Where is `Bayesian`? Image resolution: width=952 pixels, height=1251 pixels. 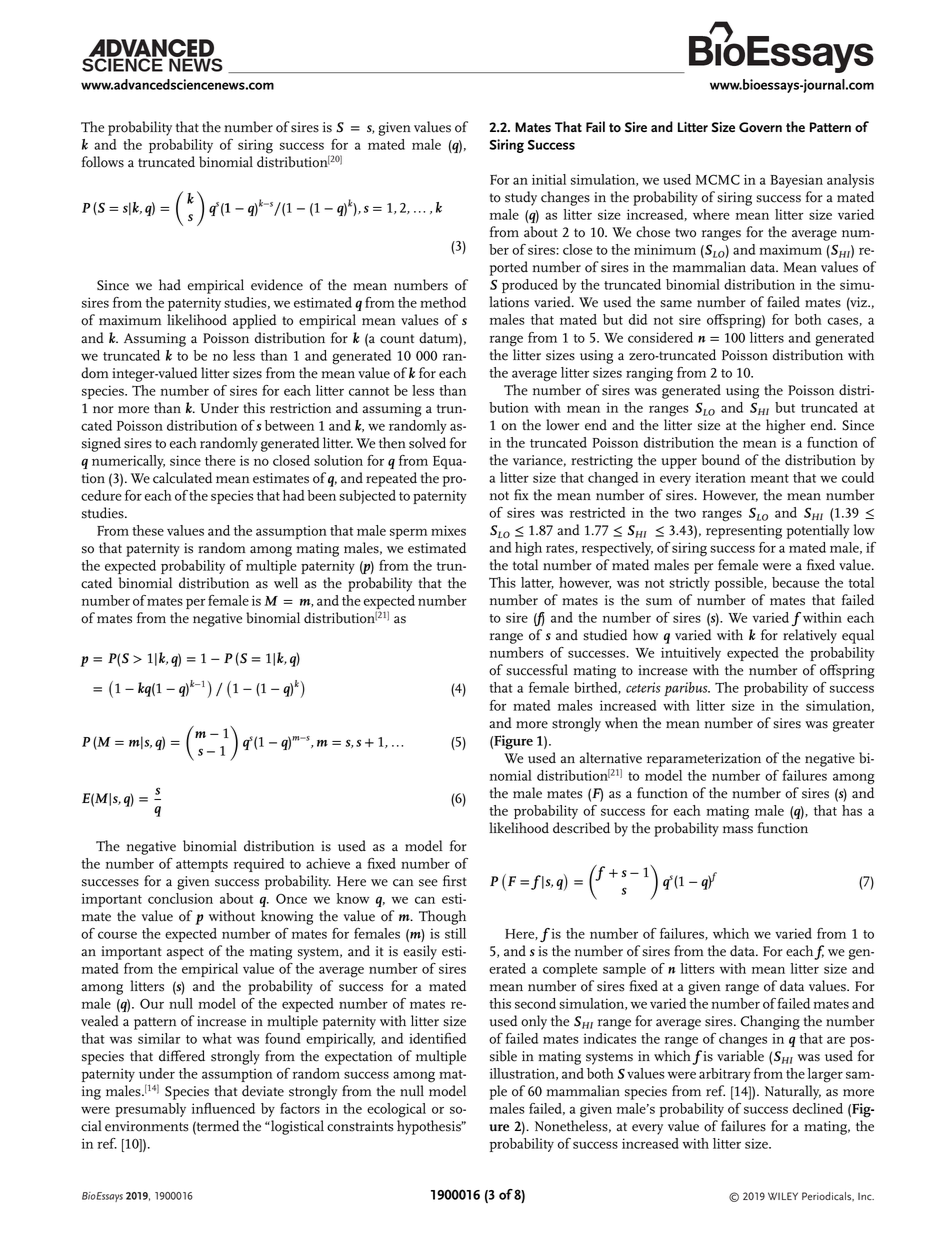 Bayesian is located at coordinates (797, 181).
